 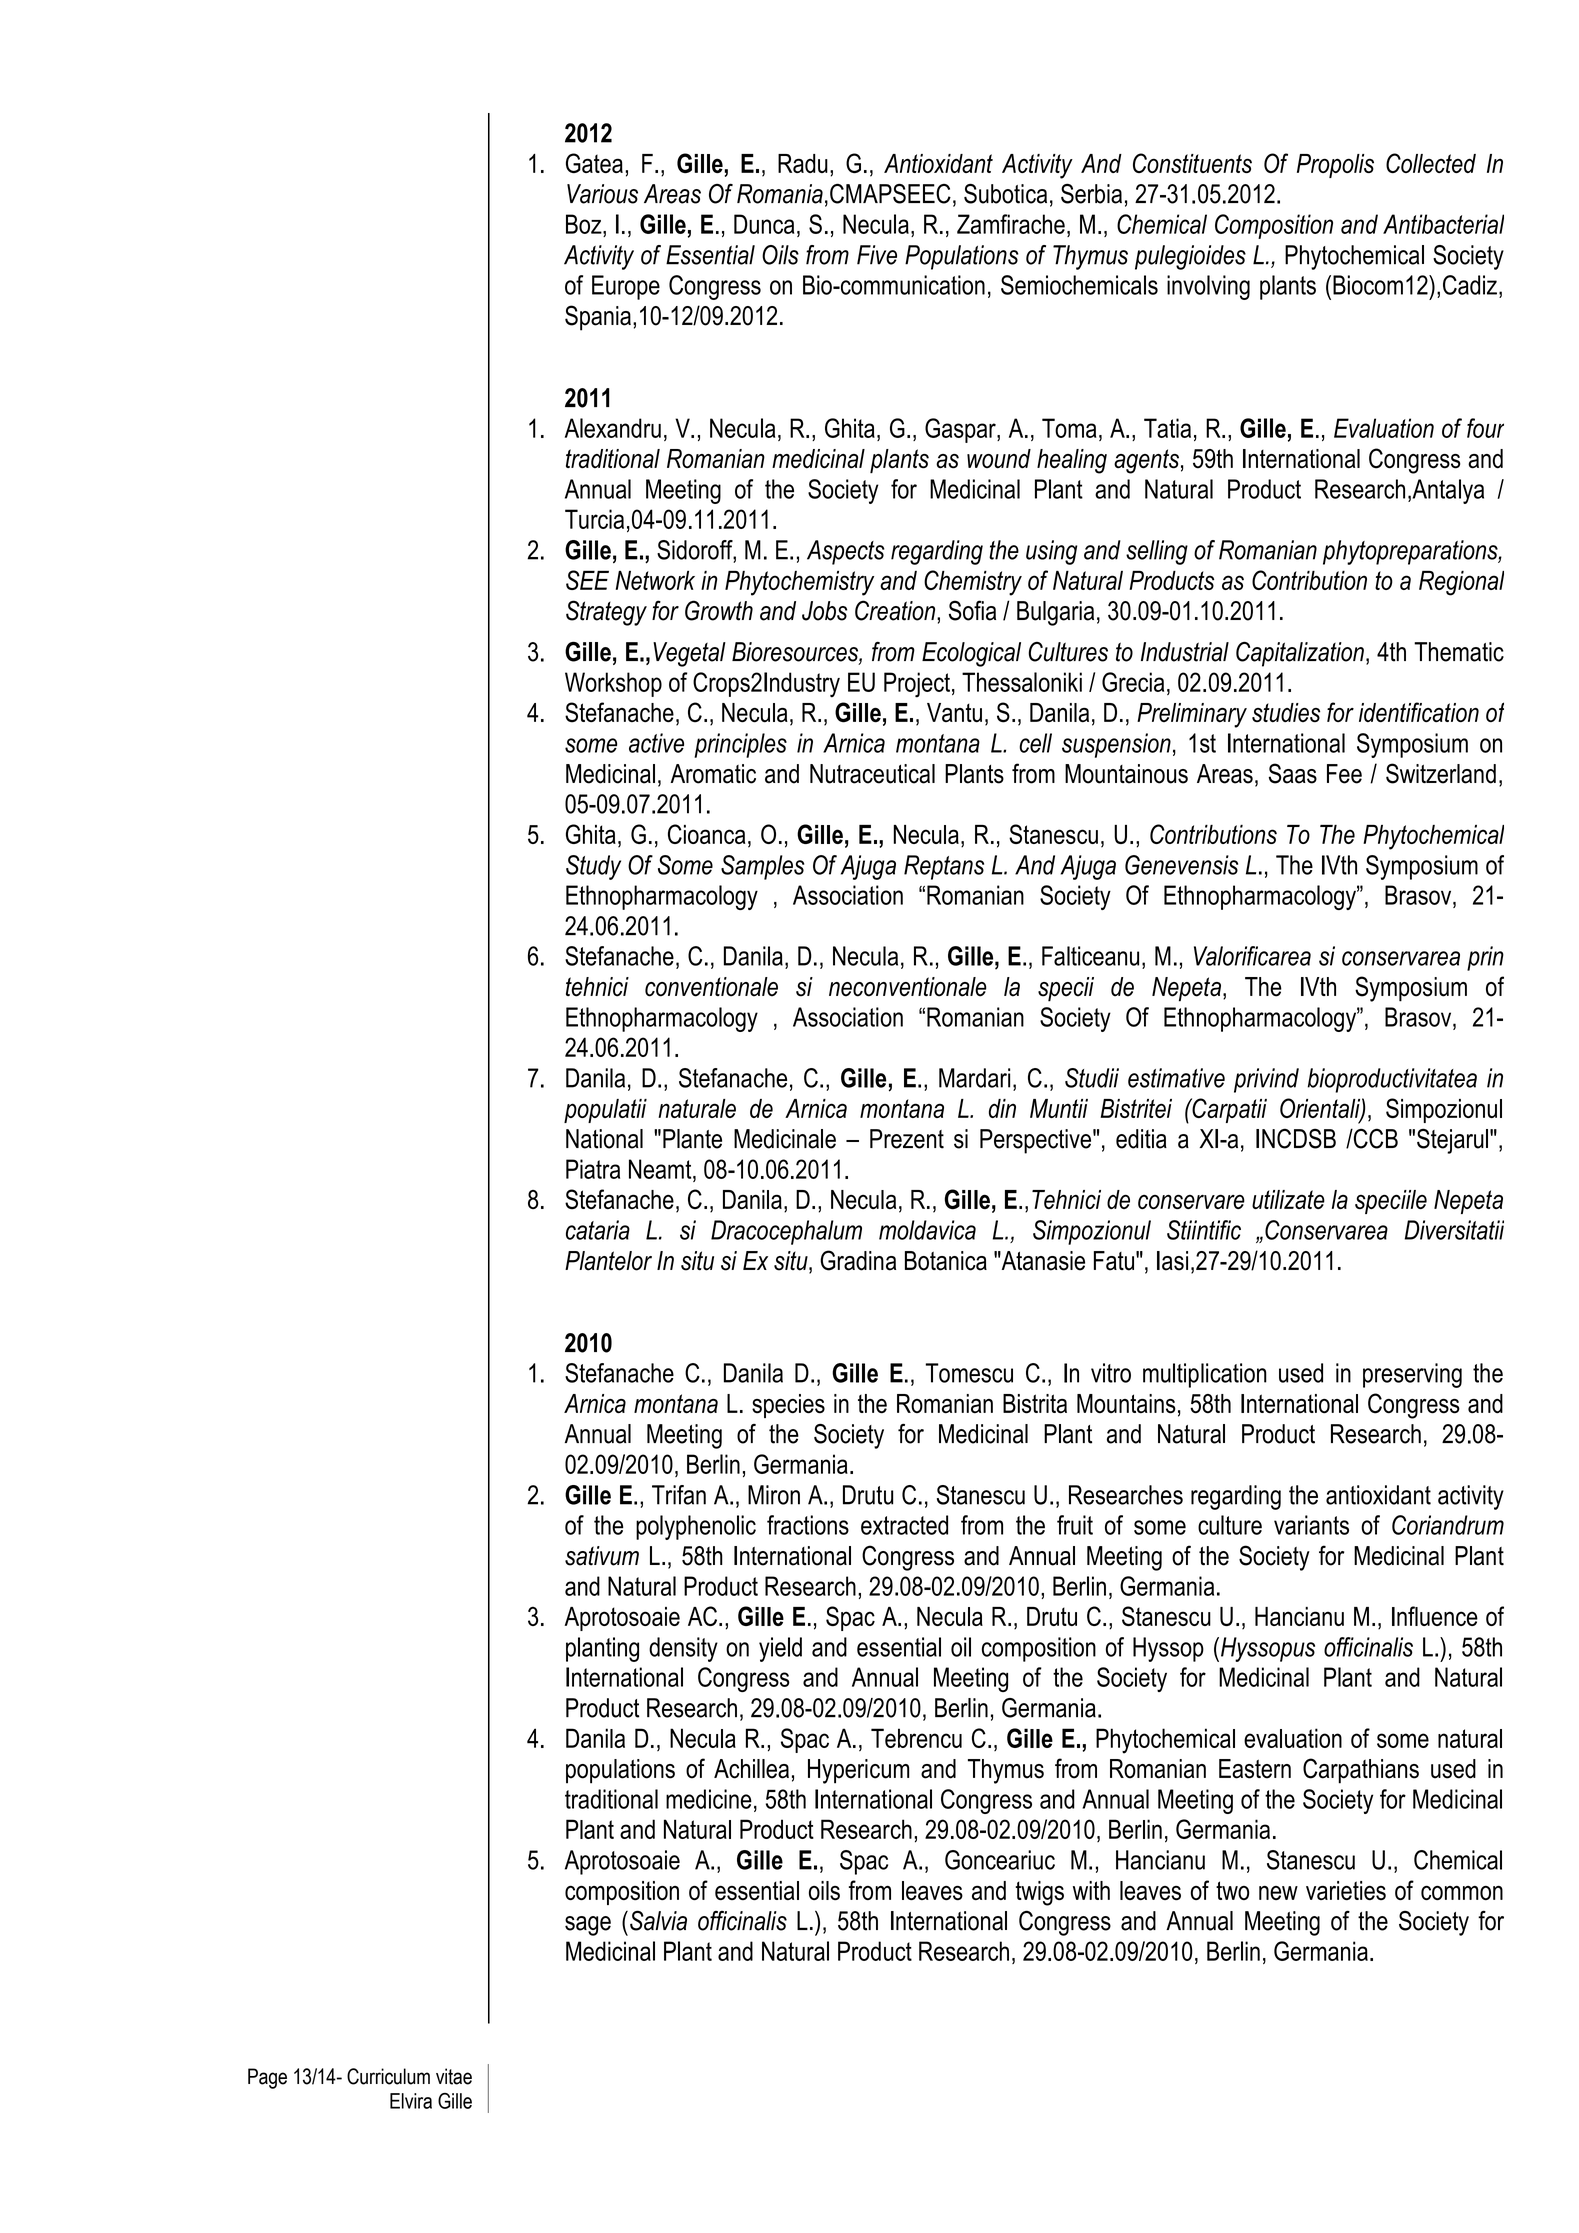 What do you see at coordinates (877, 255) in the screenshot?
I see `Five` at bounding box center [877, 255].
